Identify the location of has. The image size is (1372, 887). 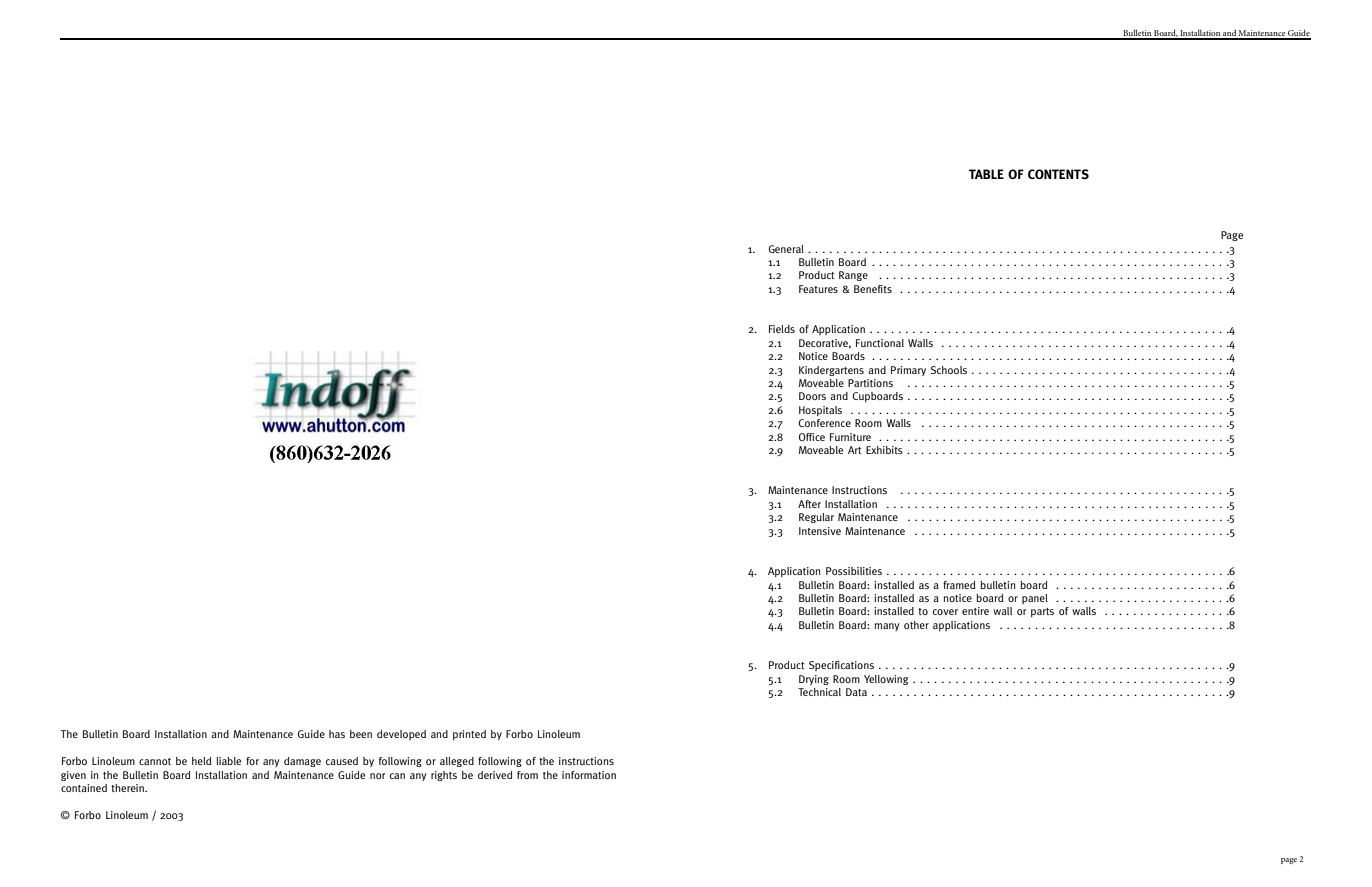
(337, 734).
